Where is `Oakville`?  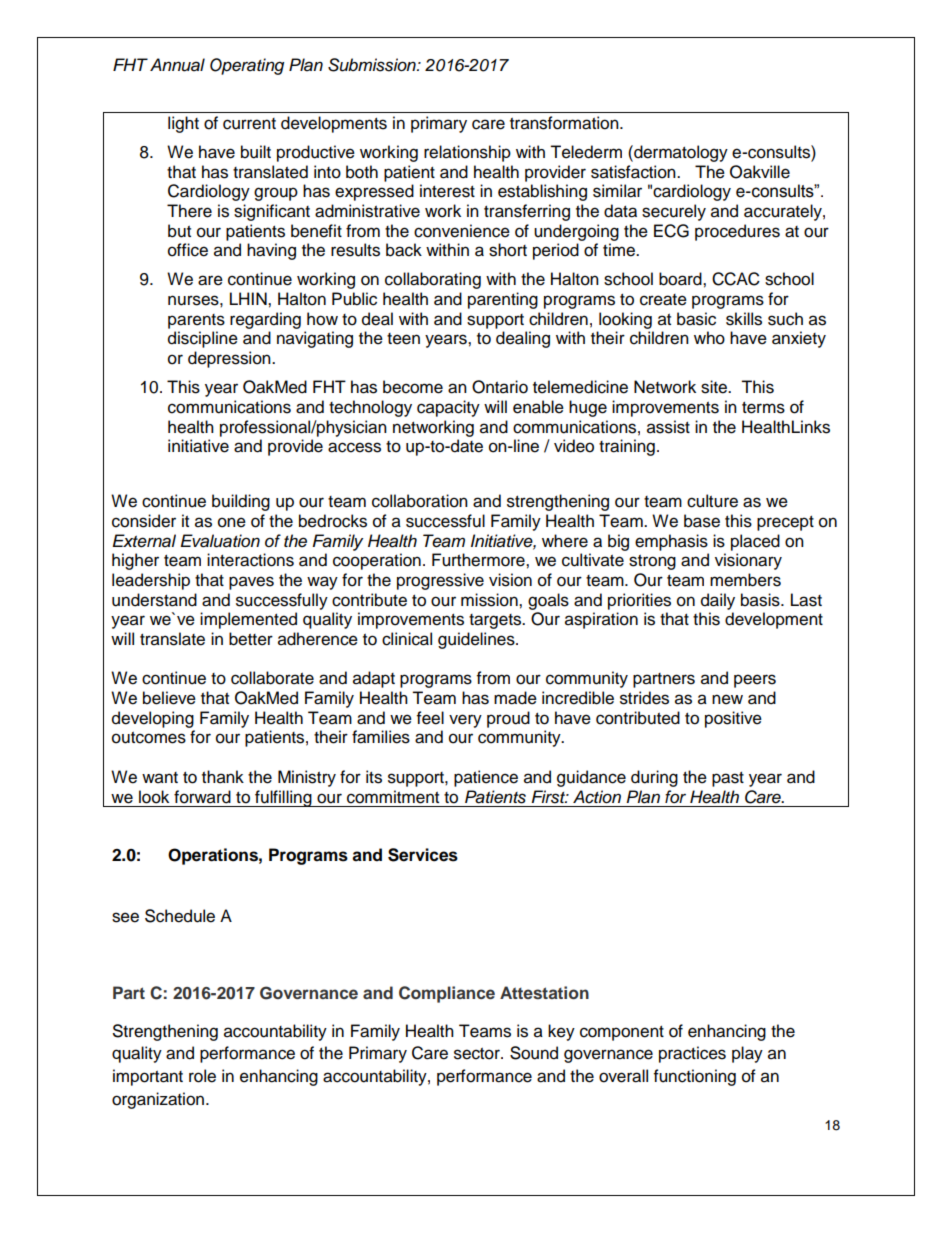 Oakville is located at coordinates (760, 172).
